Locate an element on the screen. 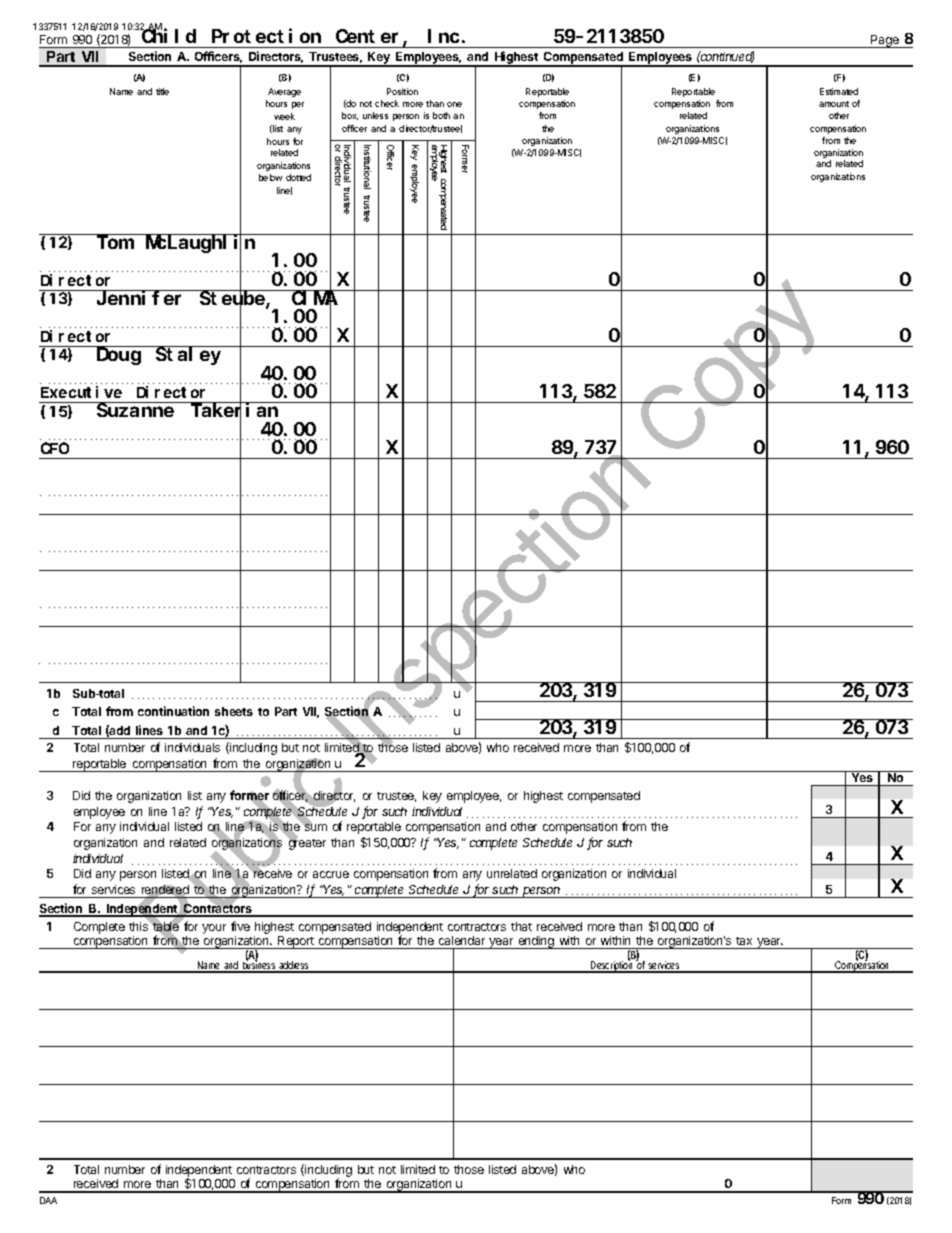  Estimated is located at coordinates (839, 91).
